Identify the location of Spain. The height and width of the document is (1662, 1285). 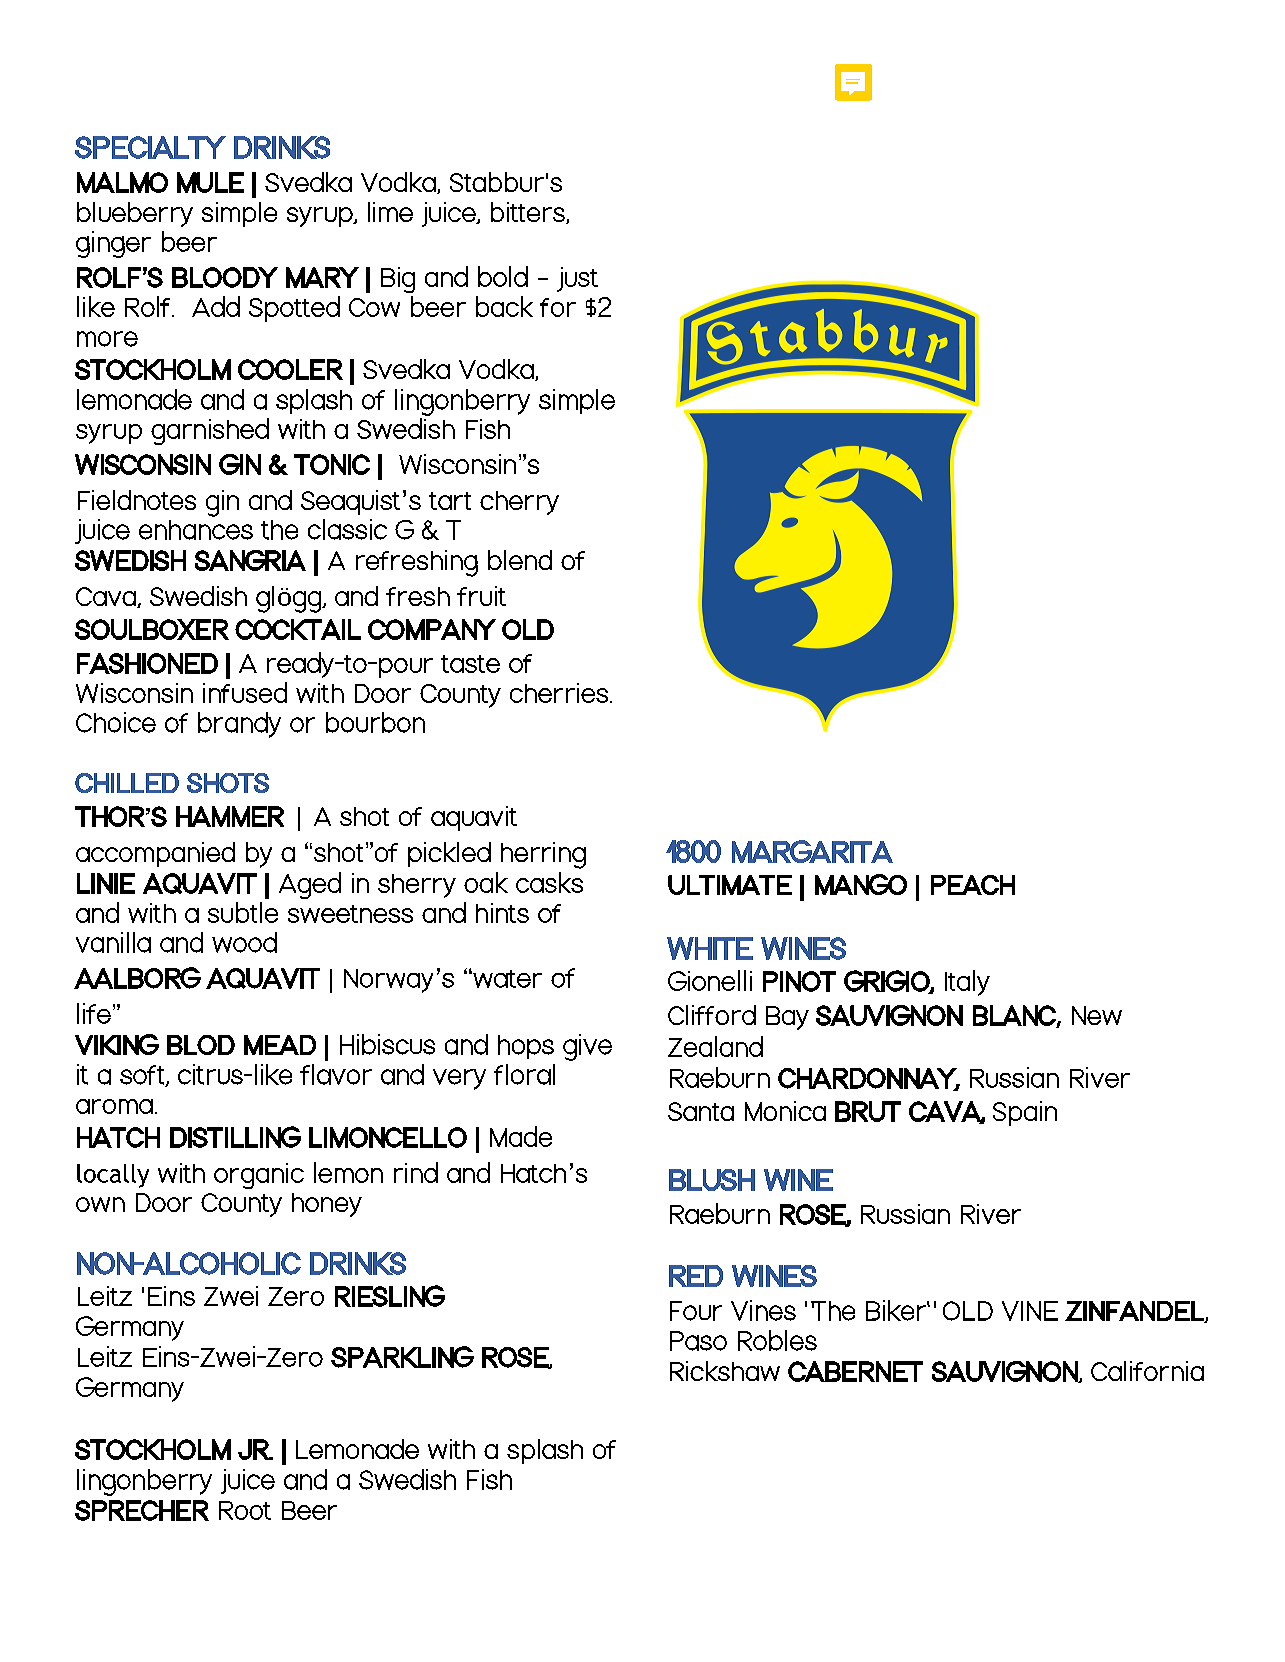
(1025, 1113).
